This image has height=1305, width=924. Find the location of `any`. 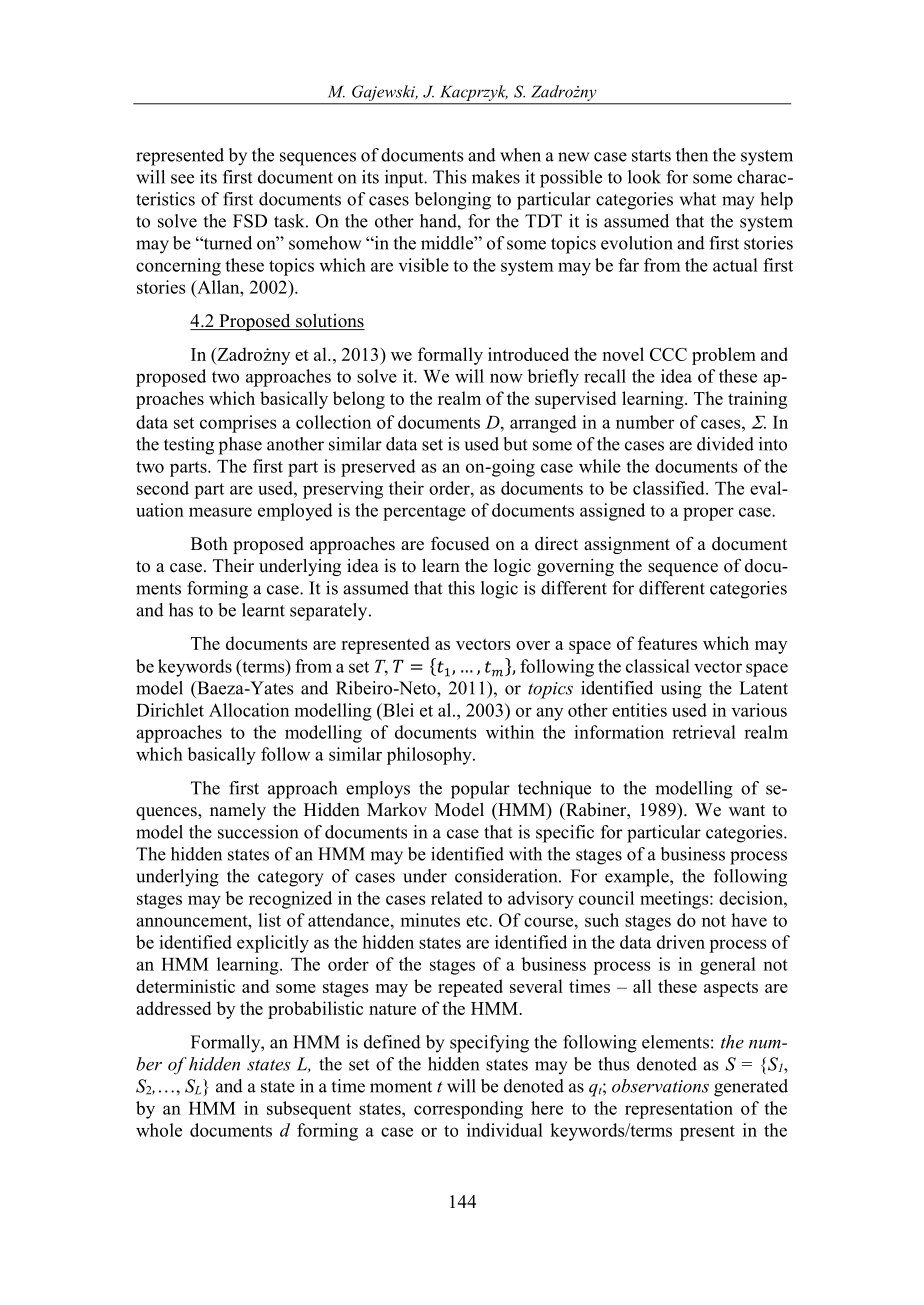

any is located at coordinates (549, 714).
